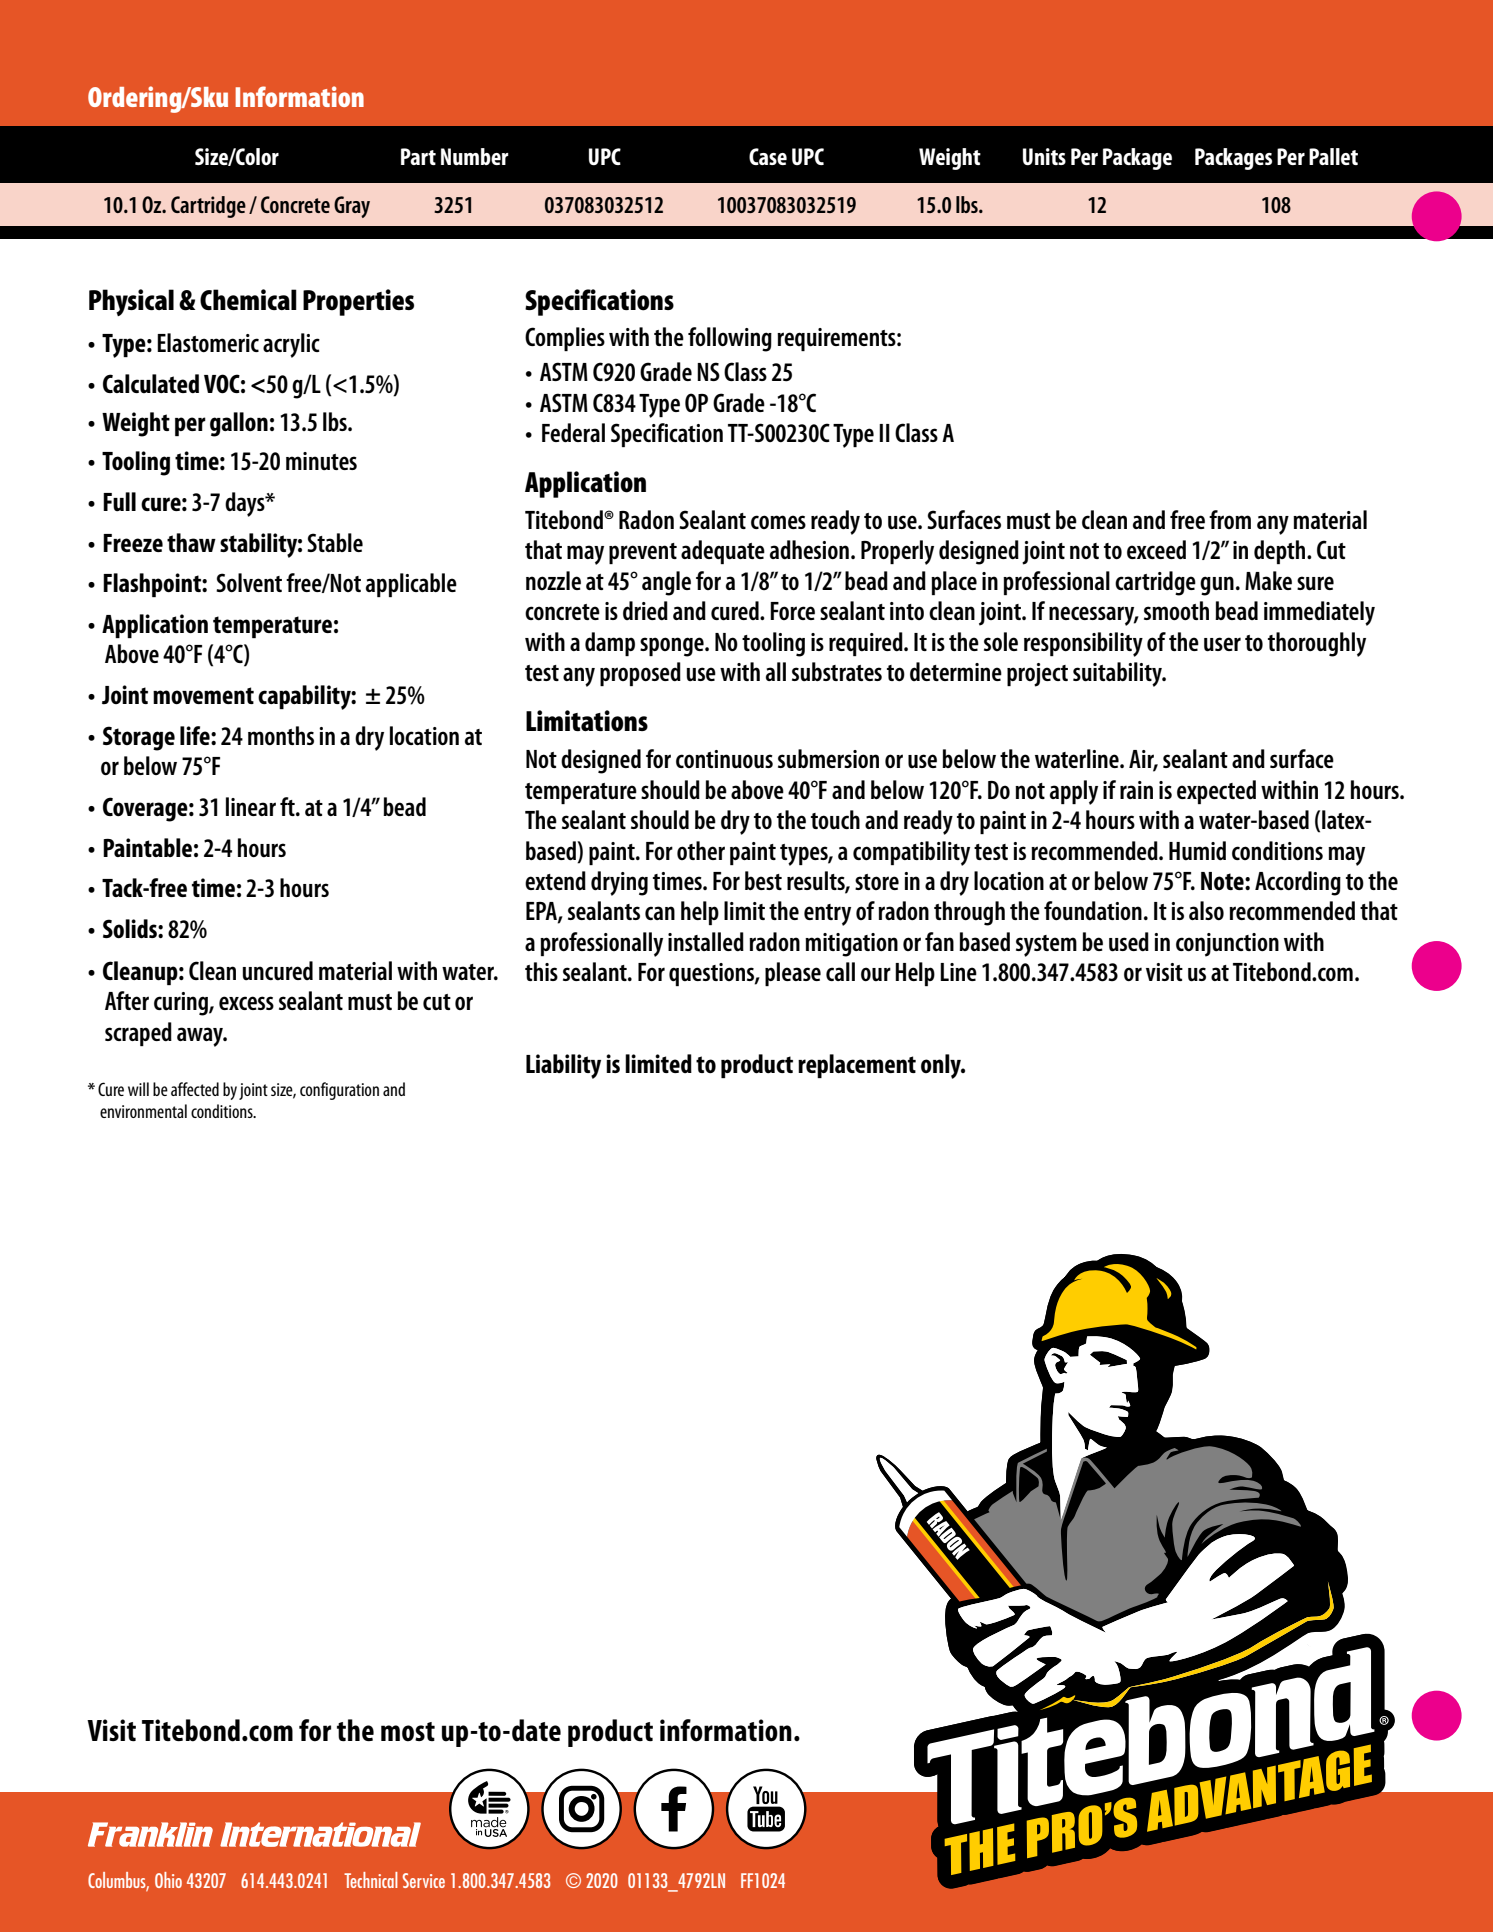 This screenshot has height=1932, width=1493. I want to click on Liability, so click(563, 1066).
